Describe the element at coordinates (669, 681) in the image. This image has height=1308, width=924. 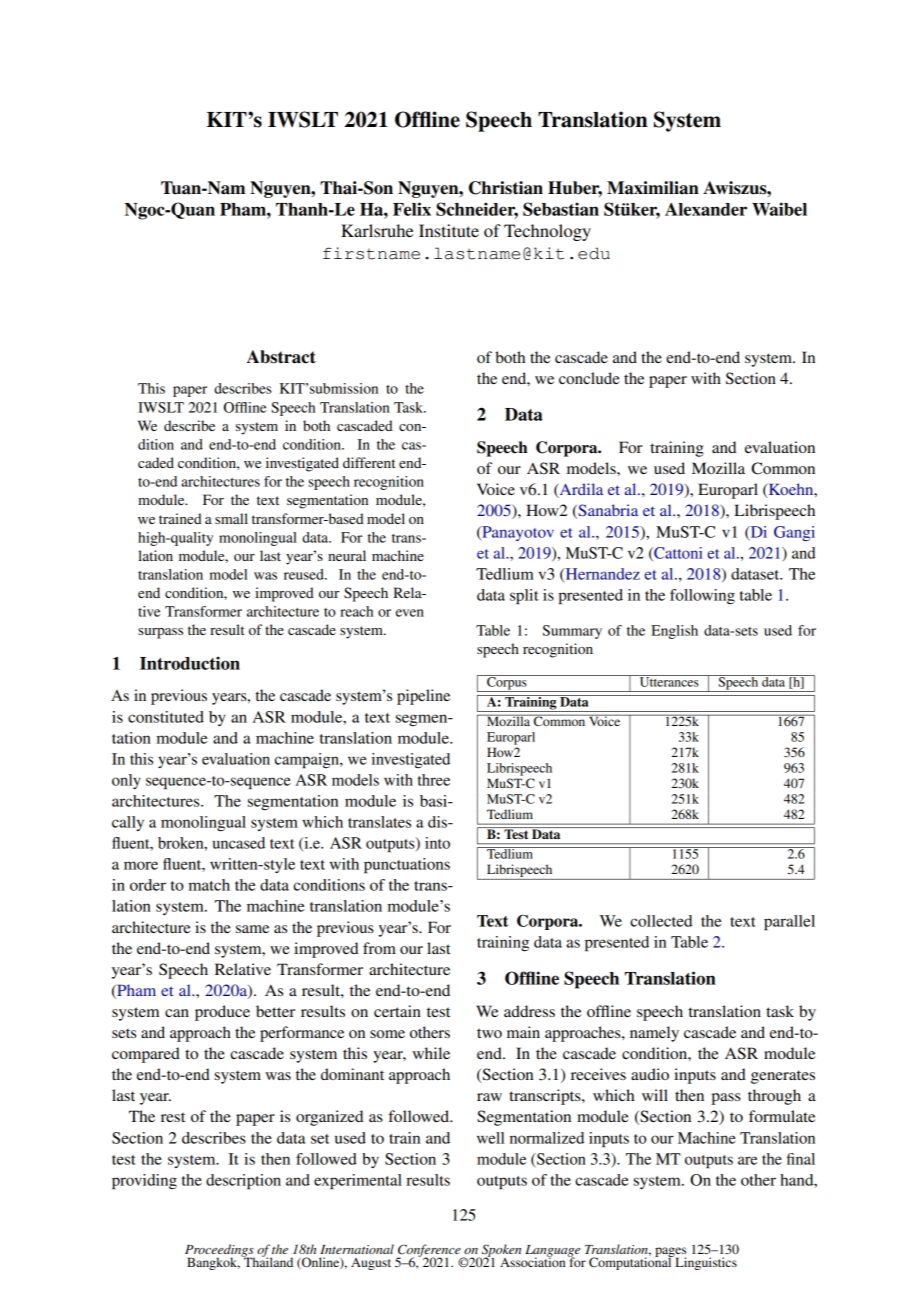
I see `Utterances` at that location.
